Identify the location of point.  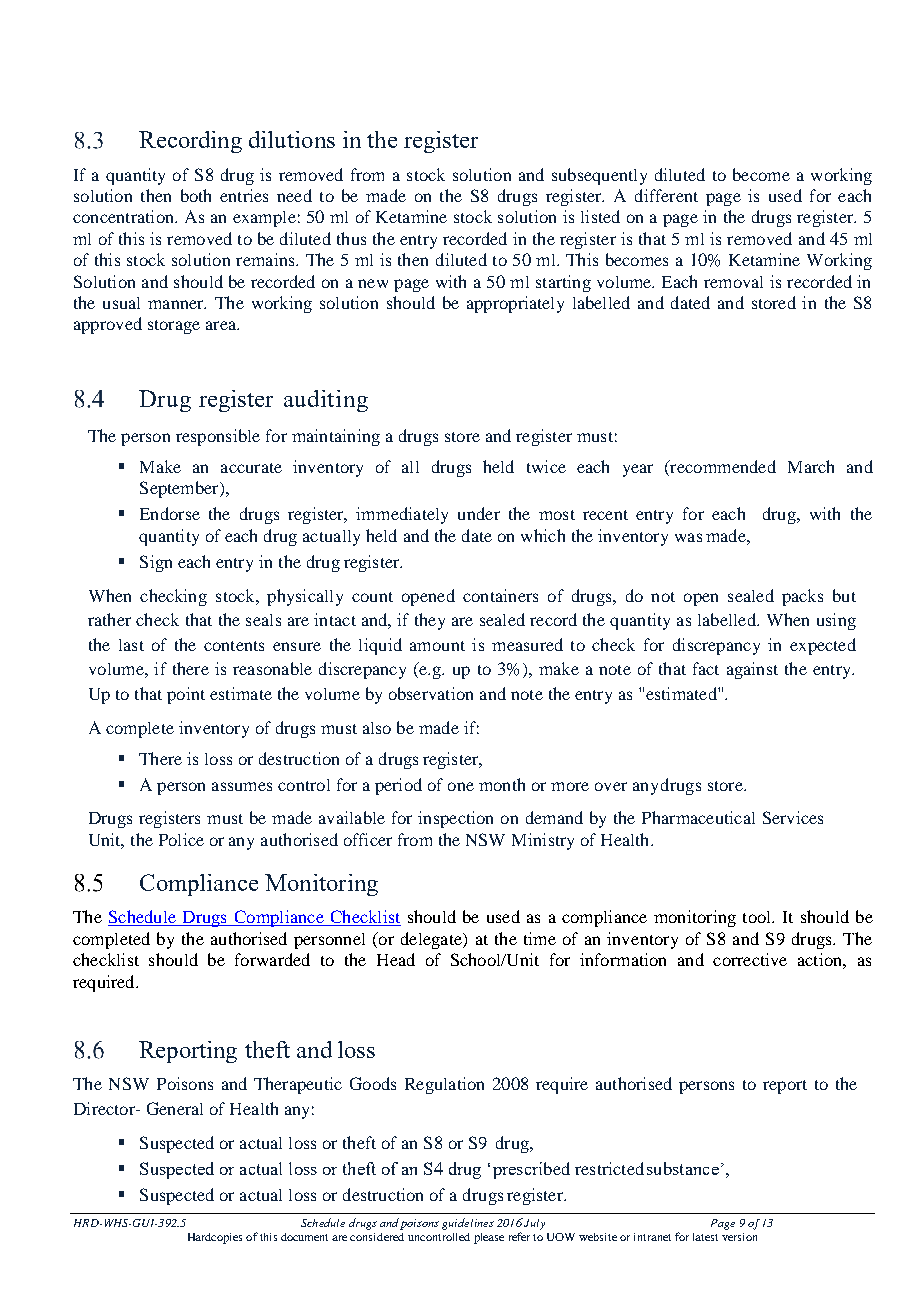
(186, 695).
